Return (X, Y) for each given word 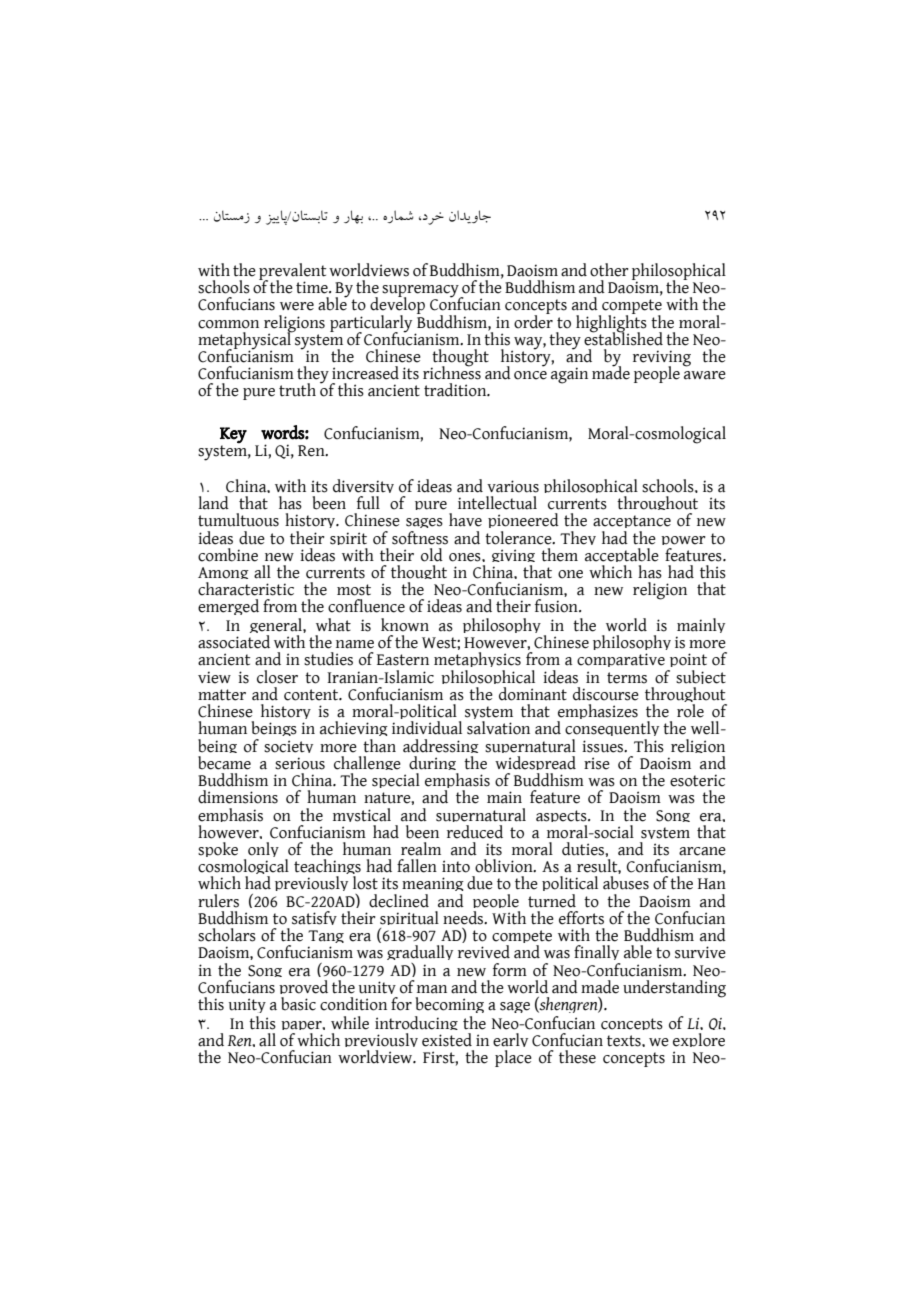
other (609, 270)
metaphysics (477, 662)
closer (277, 677)
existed (447, 1040)
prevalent (293, 272)
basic (298, 1004)
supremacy (421, 292)
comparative (622, 662)
